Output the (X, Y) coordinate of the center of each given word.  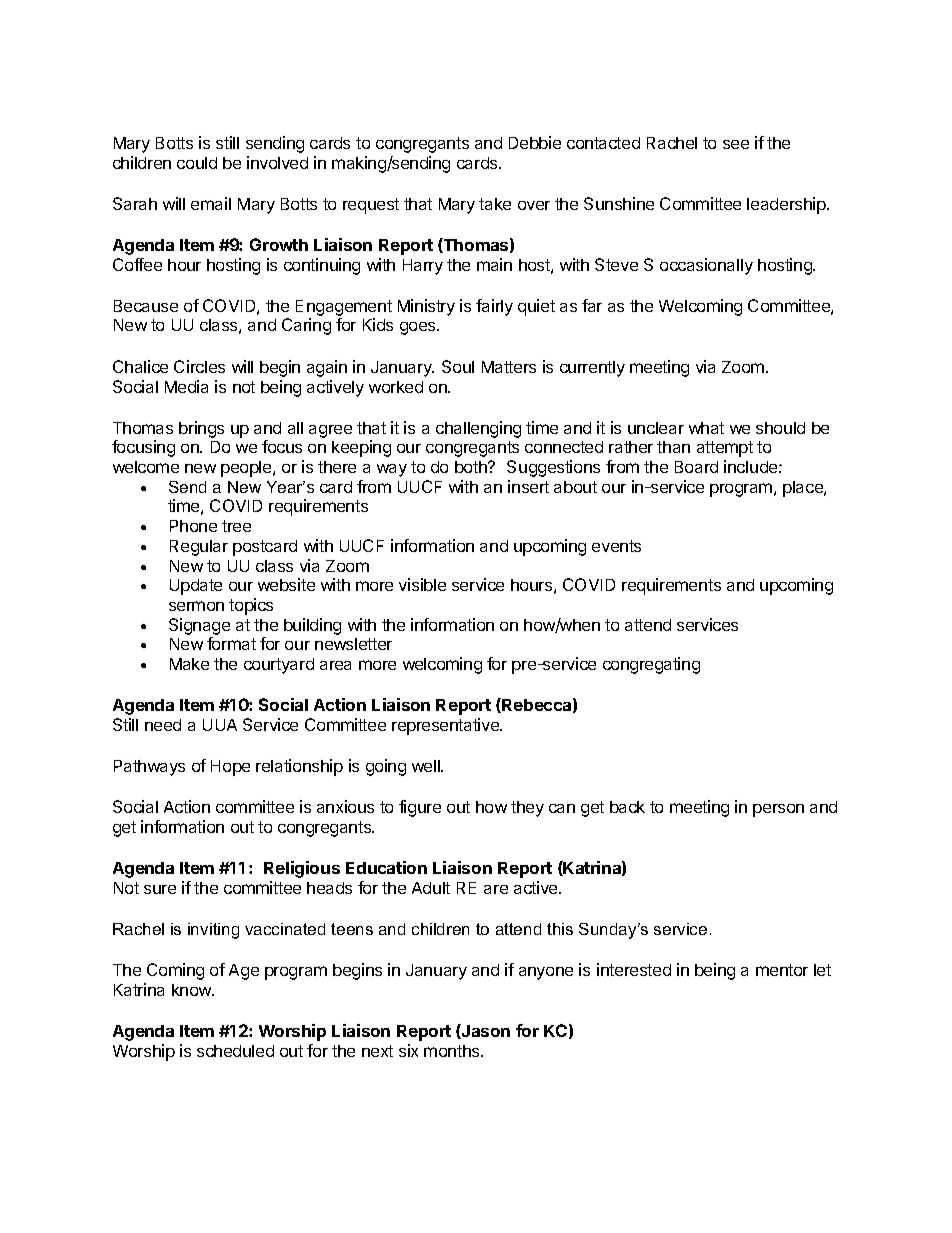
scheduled (235, 1051)
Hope (230, 768)
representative (447, 726)
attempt (725, 449)
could (197, 163)
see (736, 144)
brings (201, 429)
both (472, 467)
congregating (651, 665)
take (495, 204)
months (453, 1051)
